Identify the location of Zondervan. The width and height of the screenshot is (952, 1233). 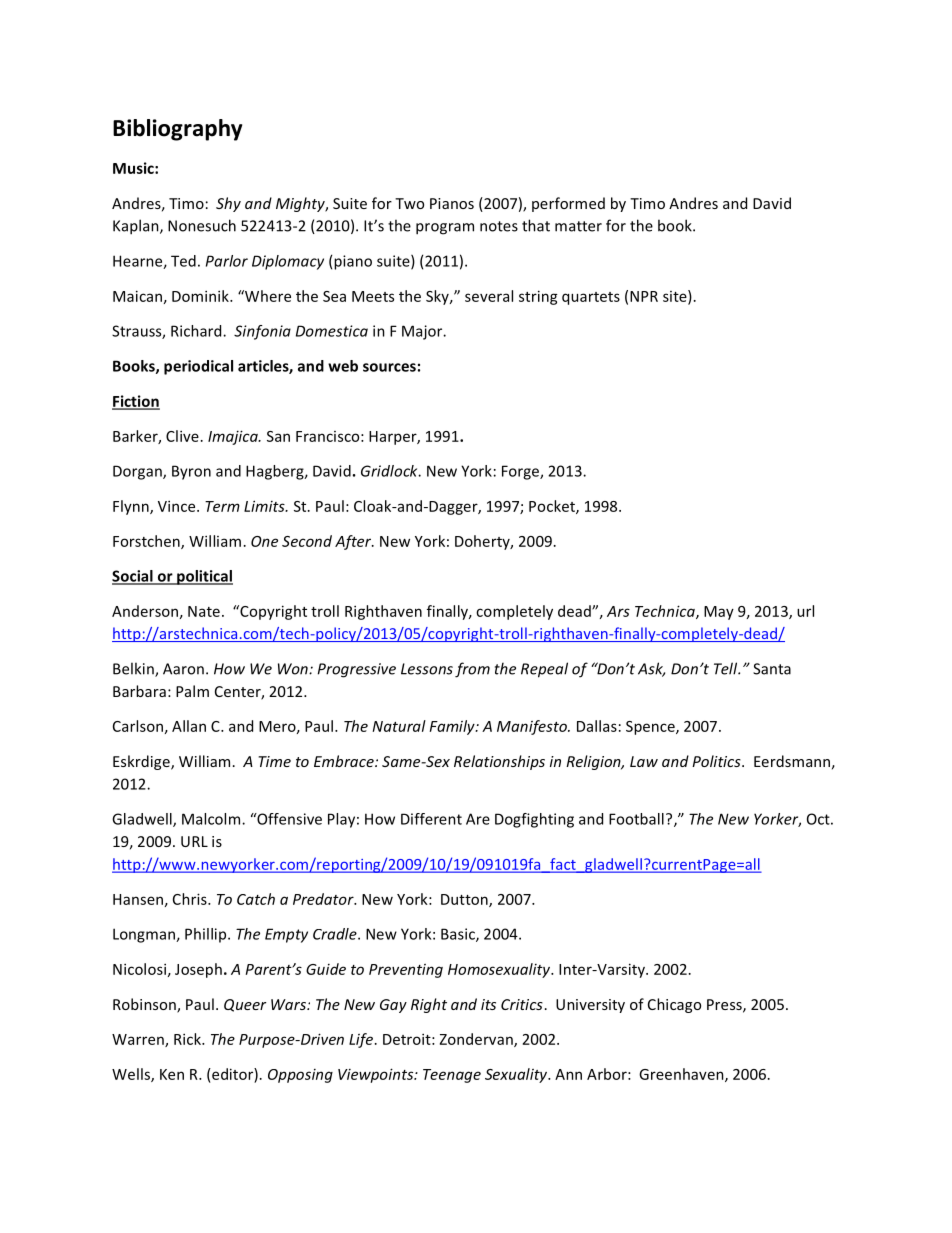
(477, 1040).
